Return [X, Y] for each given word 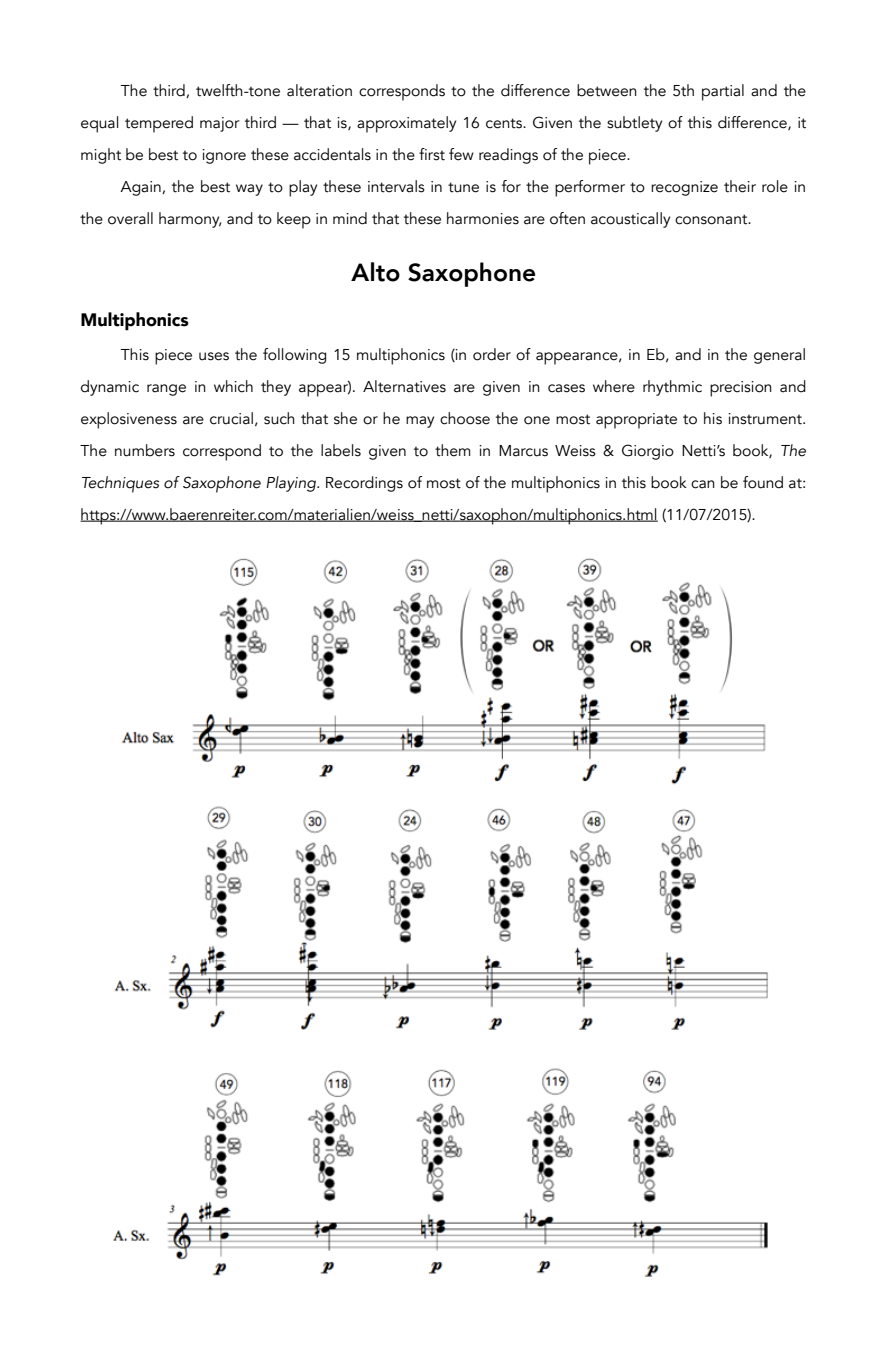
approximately [406, 124]
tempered [159, 124]
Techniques [120, 484]
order [492, 354]
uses [214, 356]
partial [723, 92]
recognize [684, 188]
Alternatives [404, 386]
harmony [190, 220]
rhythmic [672, 388]
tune [463, 187]
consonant [712, 219]
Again [141, 188]
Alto [375, 272]
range [166, 390]
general [779, 356]
